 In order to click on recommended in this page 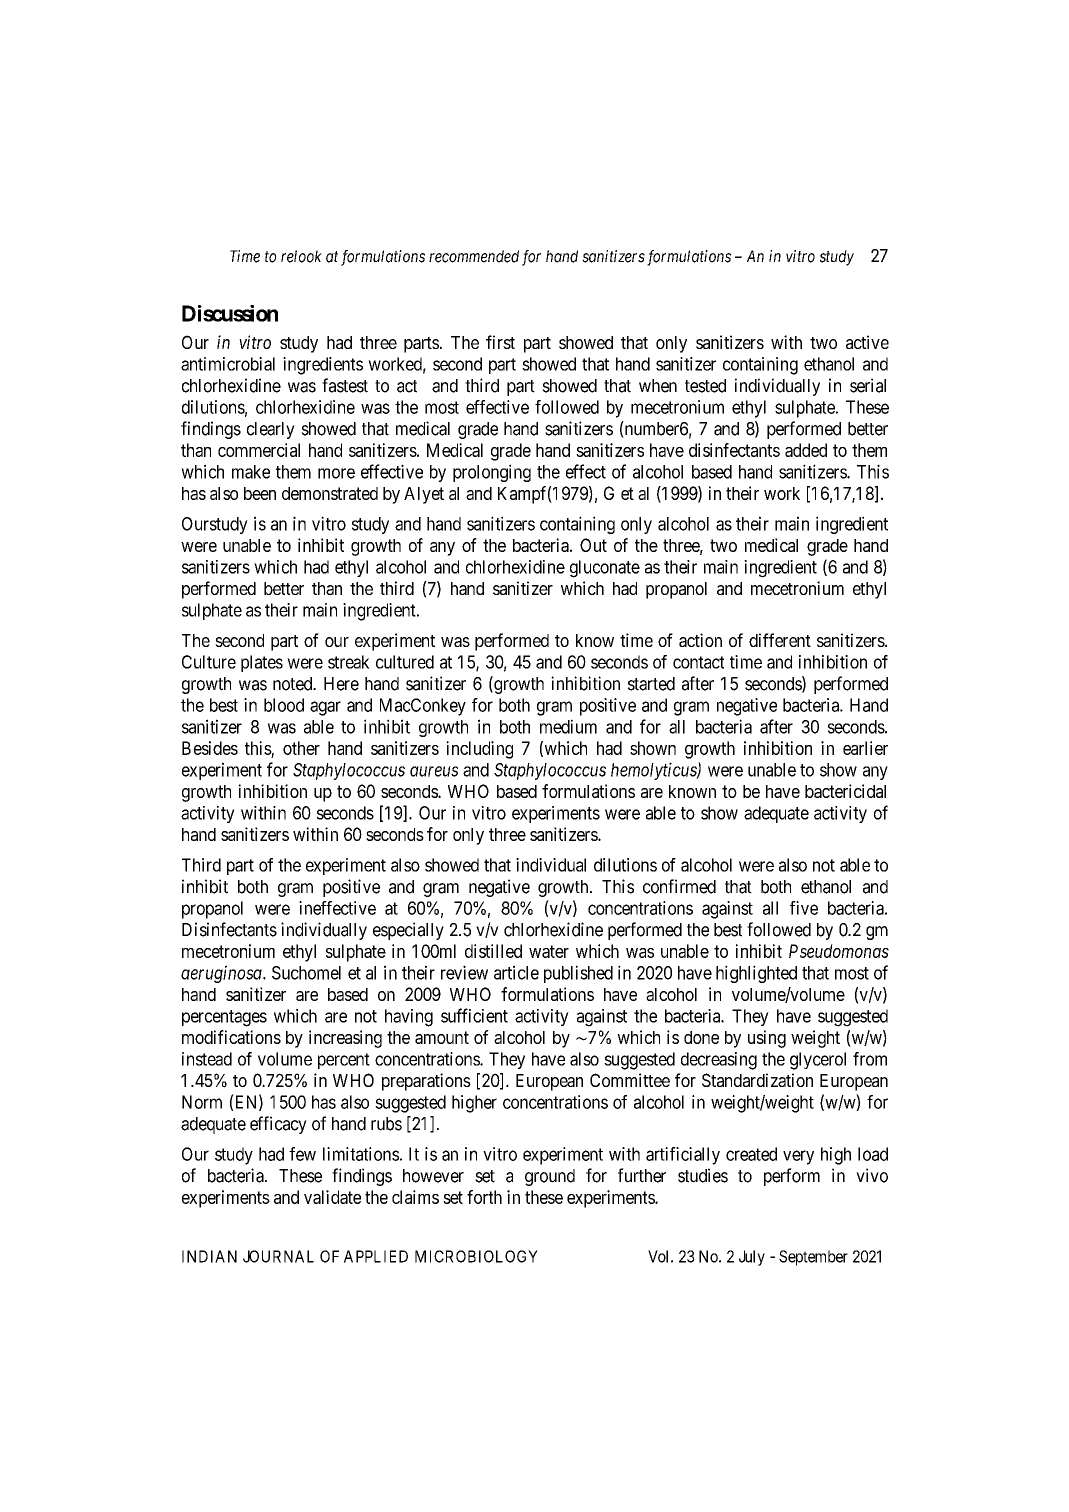, I will do `click(474, 256)`.
